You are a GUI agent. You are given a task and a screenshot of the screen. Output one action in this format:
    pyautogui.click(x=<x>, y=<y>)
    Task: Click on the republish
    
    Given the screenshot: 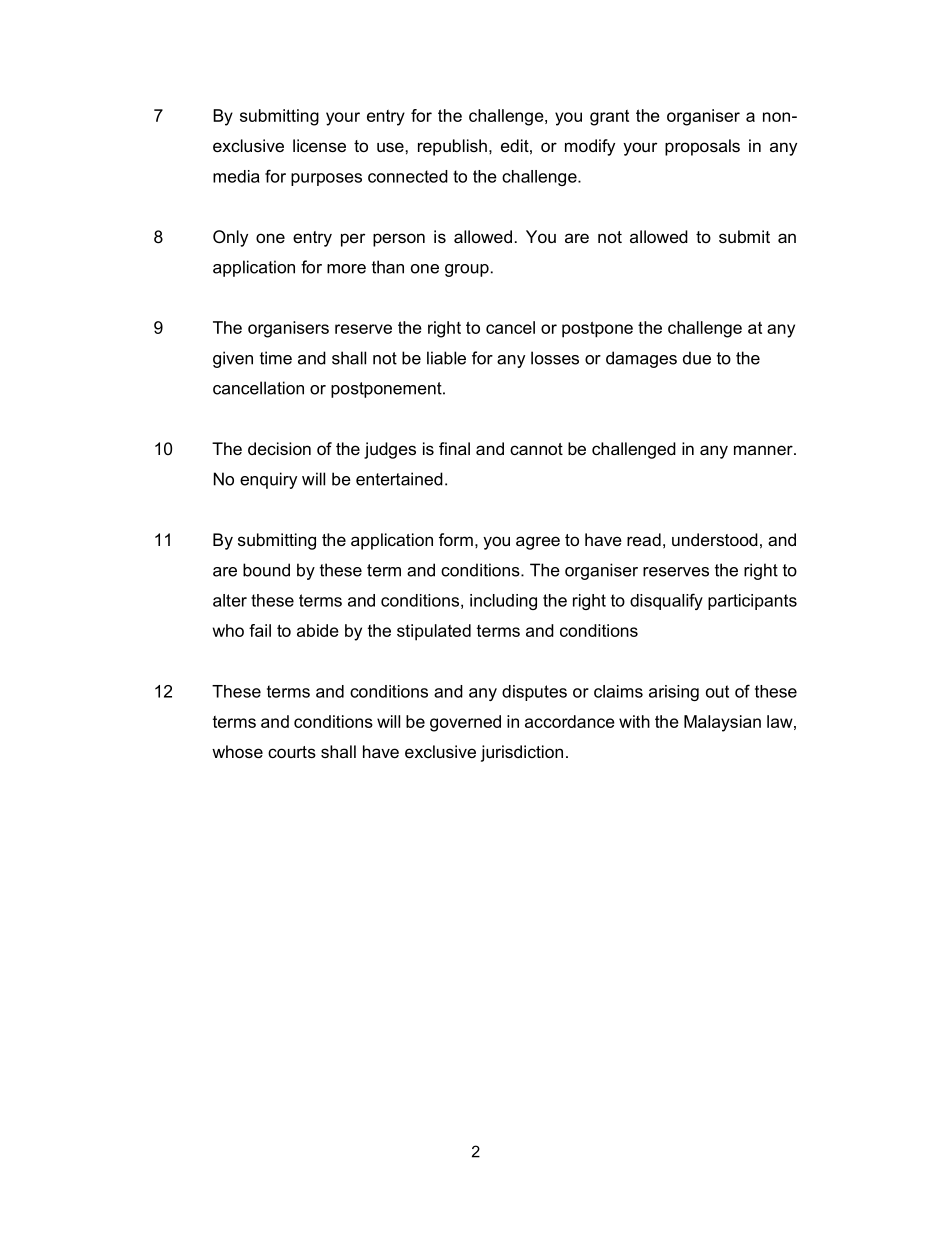 What is the action you would take?
    pyautogui.click(x=452, y=147)
